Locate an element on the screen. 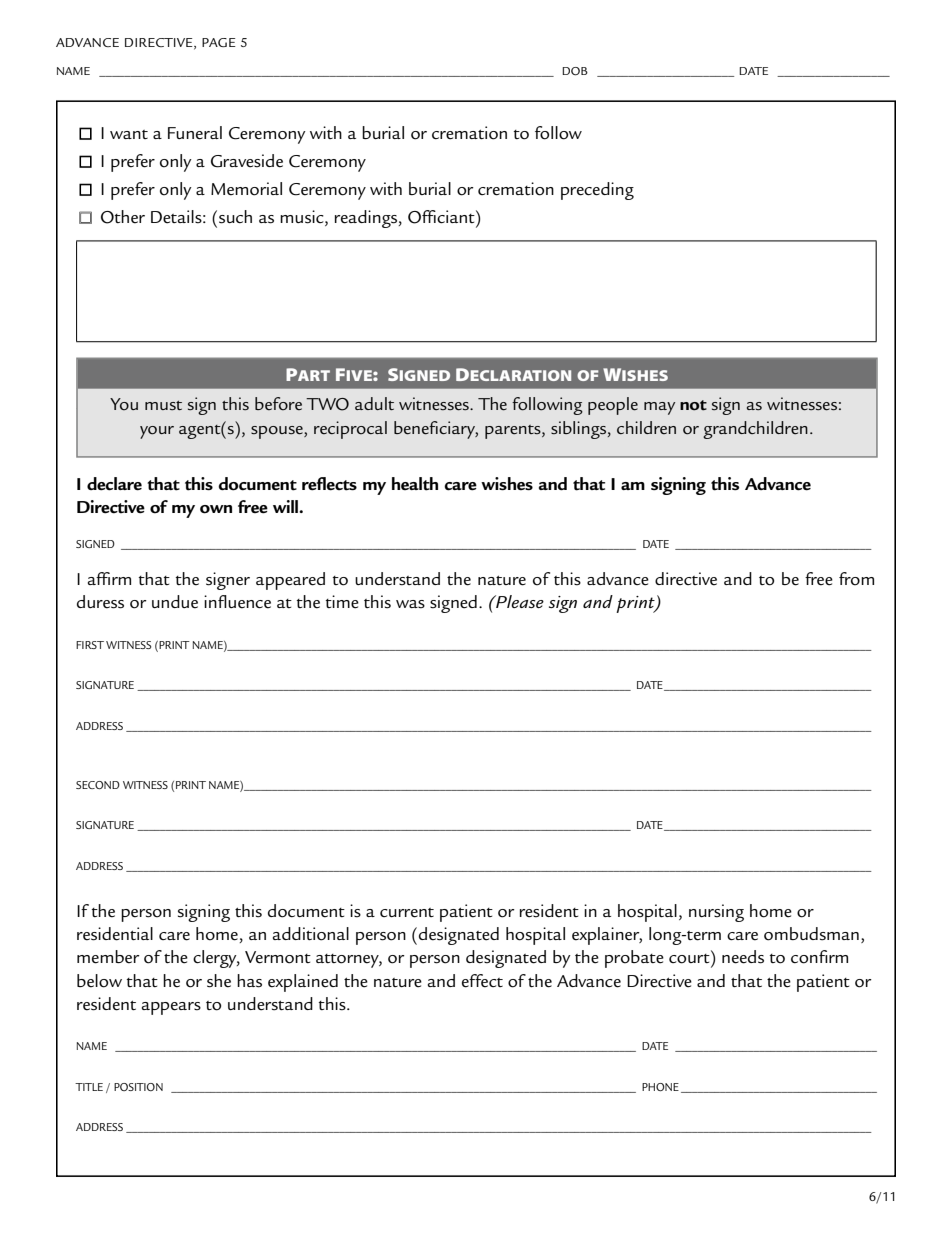 The image size is (952, 1233). preceding is located at coordinates (597, 191).
